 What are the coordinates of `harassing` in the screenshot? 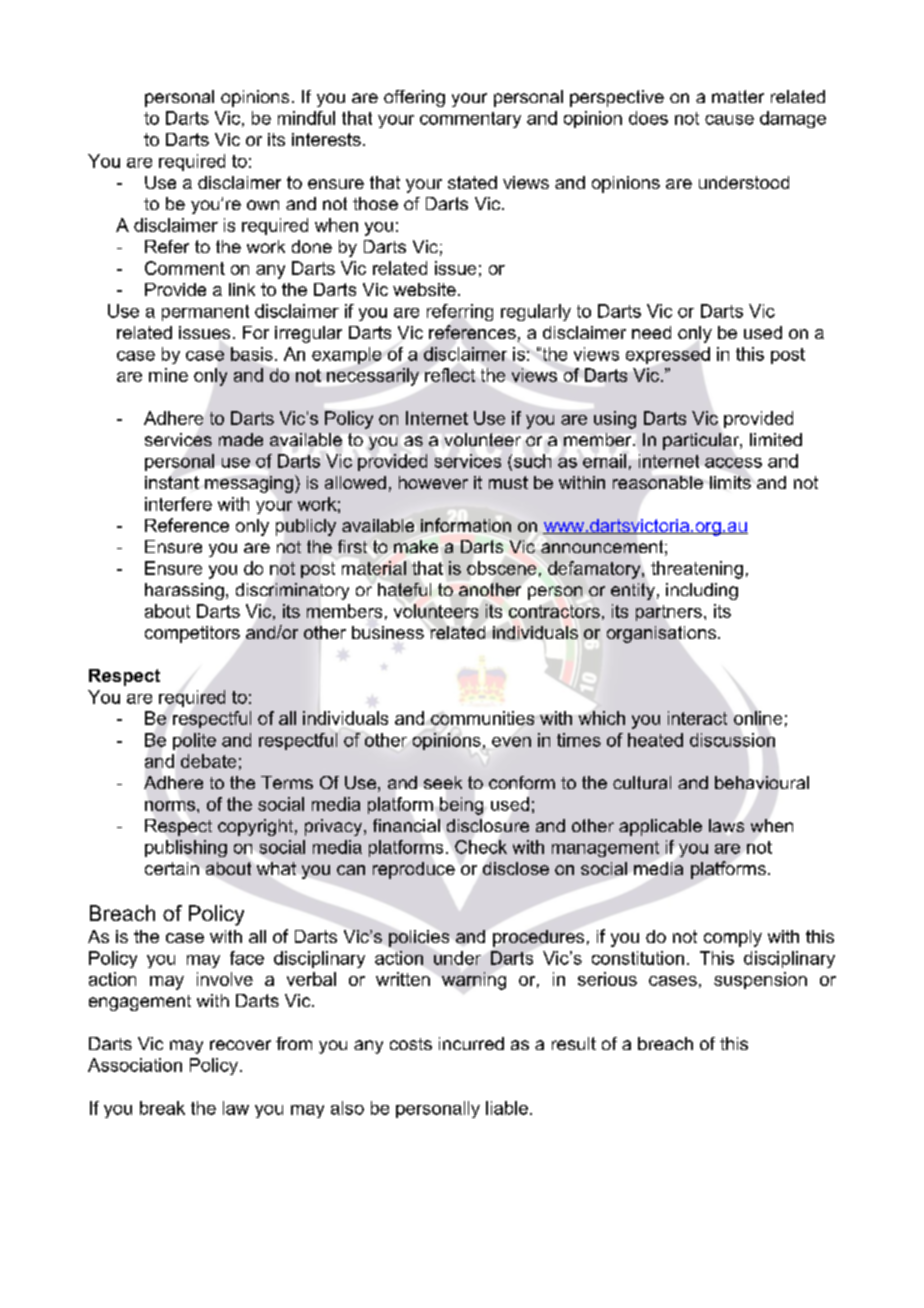 It's located at (184, 591).
